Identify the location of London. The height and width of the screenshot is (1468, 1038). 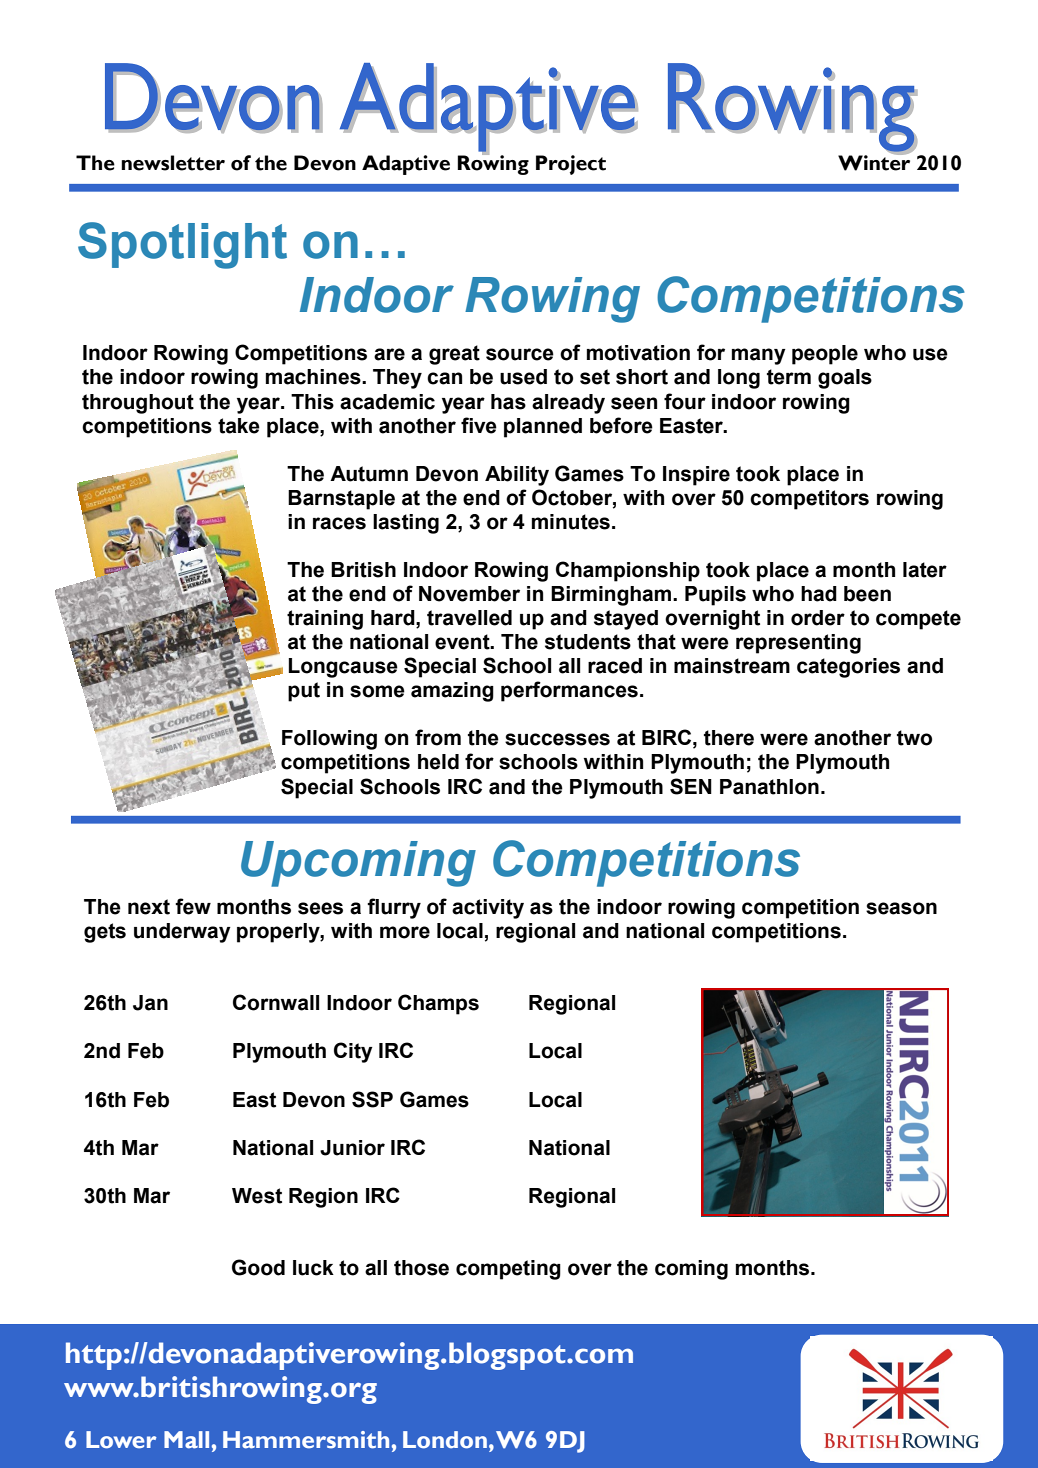
(445, 1440).
